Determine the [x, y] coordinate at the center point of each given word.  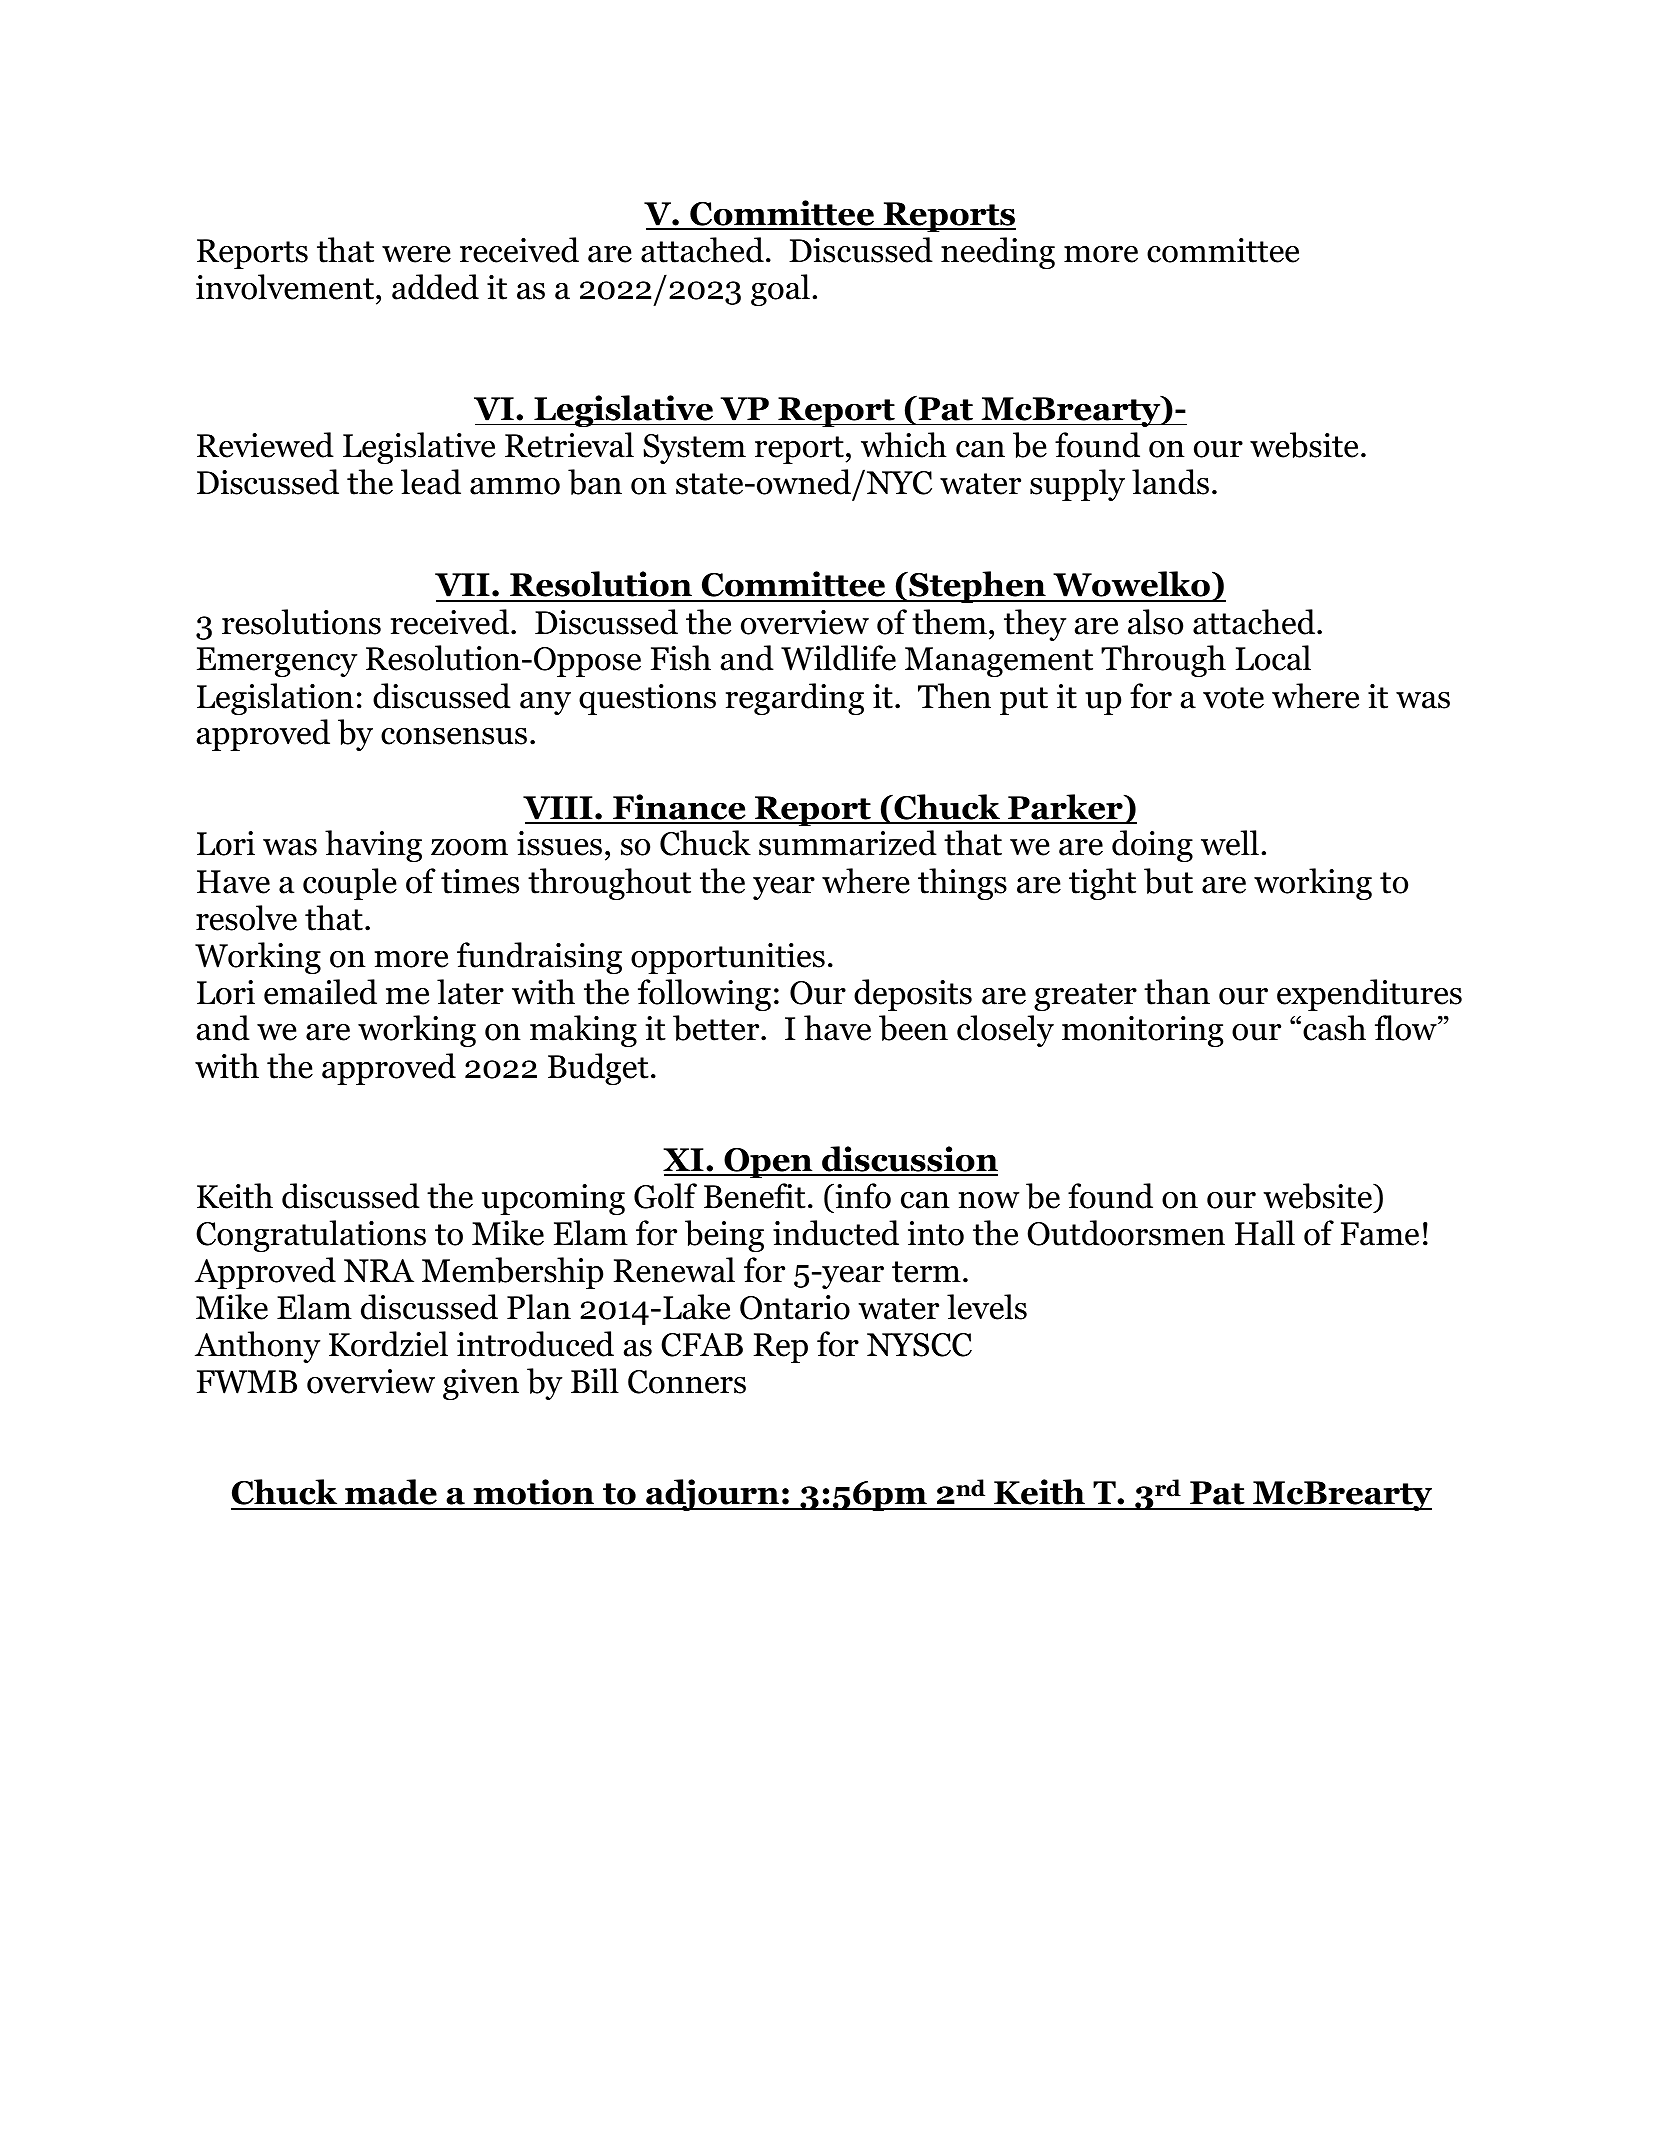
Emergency [277, 662]
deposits [913, 995]
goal [780, 290]
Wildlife [838, 658]
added [435, 287]
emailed [320, 992]
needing [998, 253]
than [1177, 992]
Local [1273, 658]
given [481, 1384]
